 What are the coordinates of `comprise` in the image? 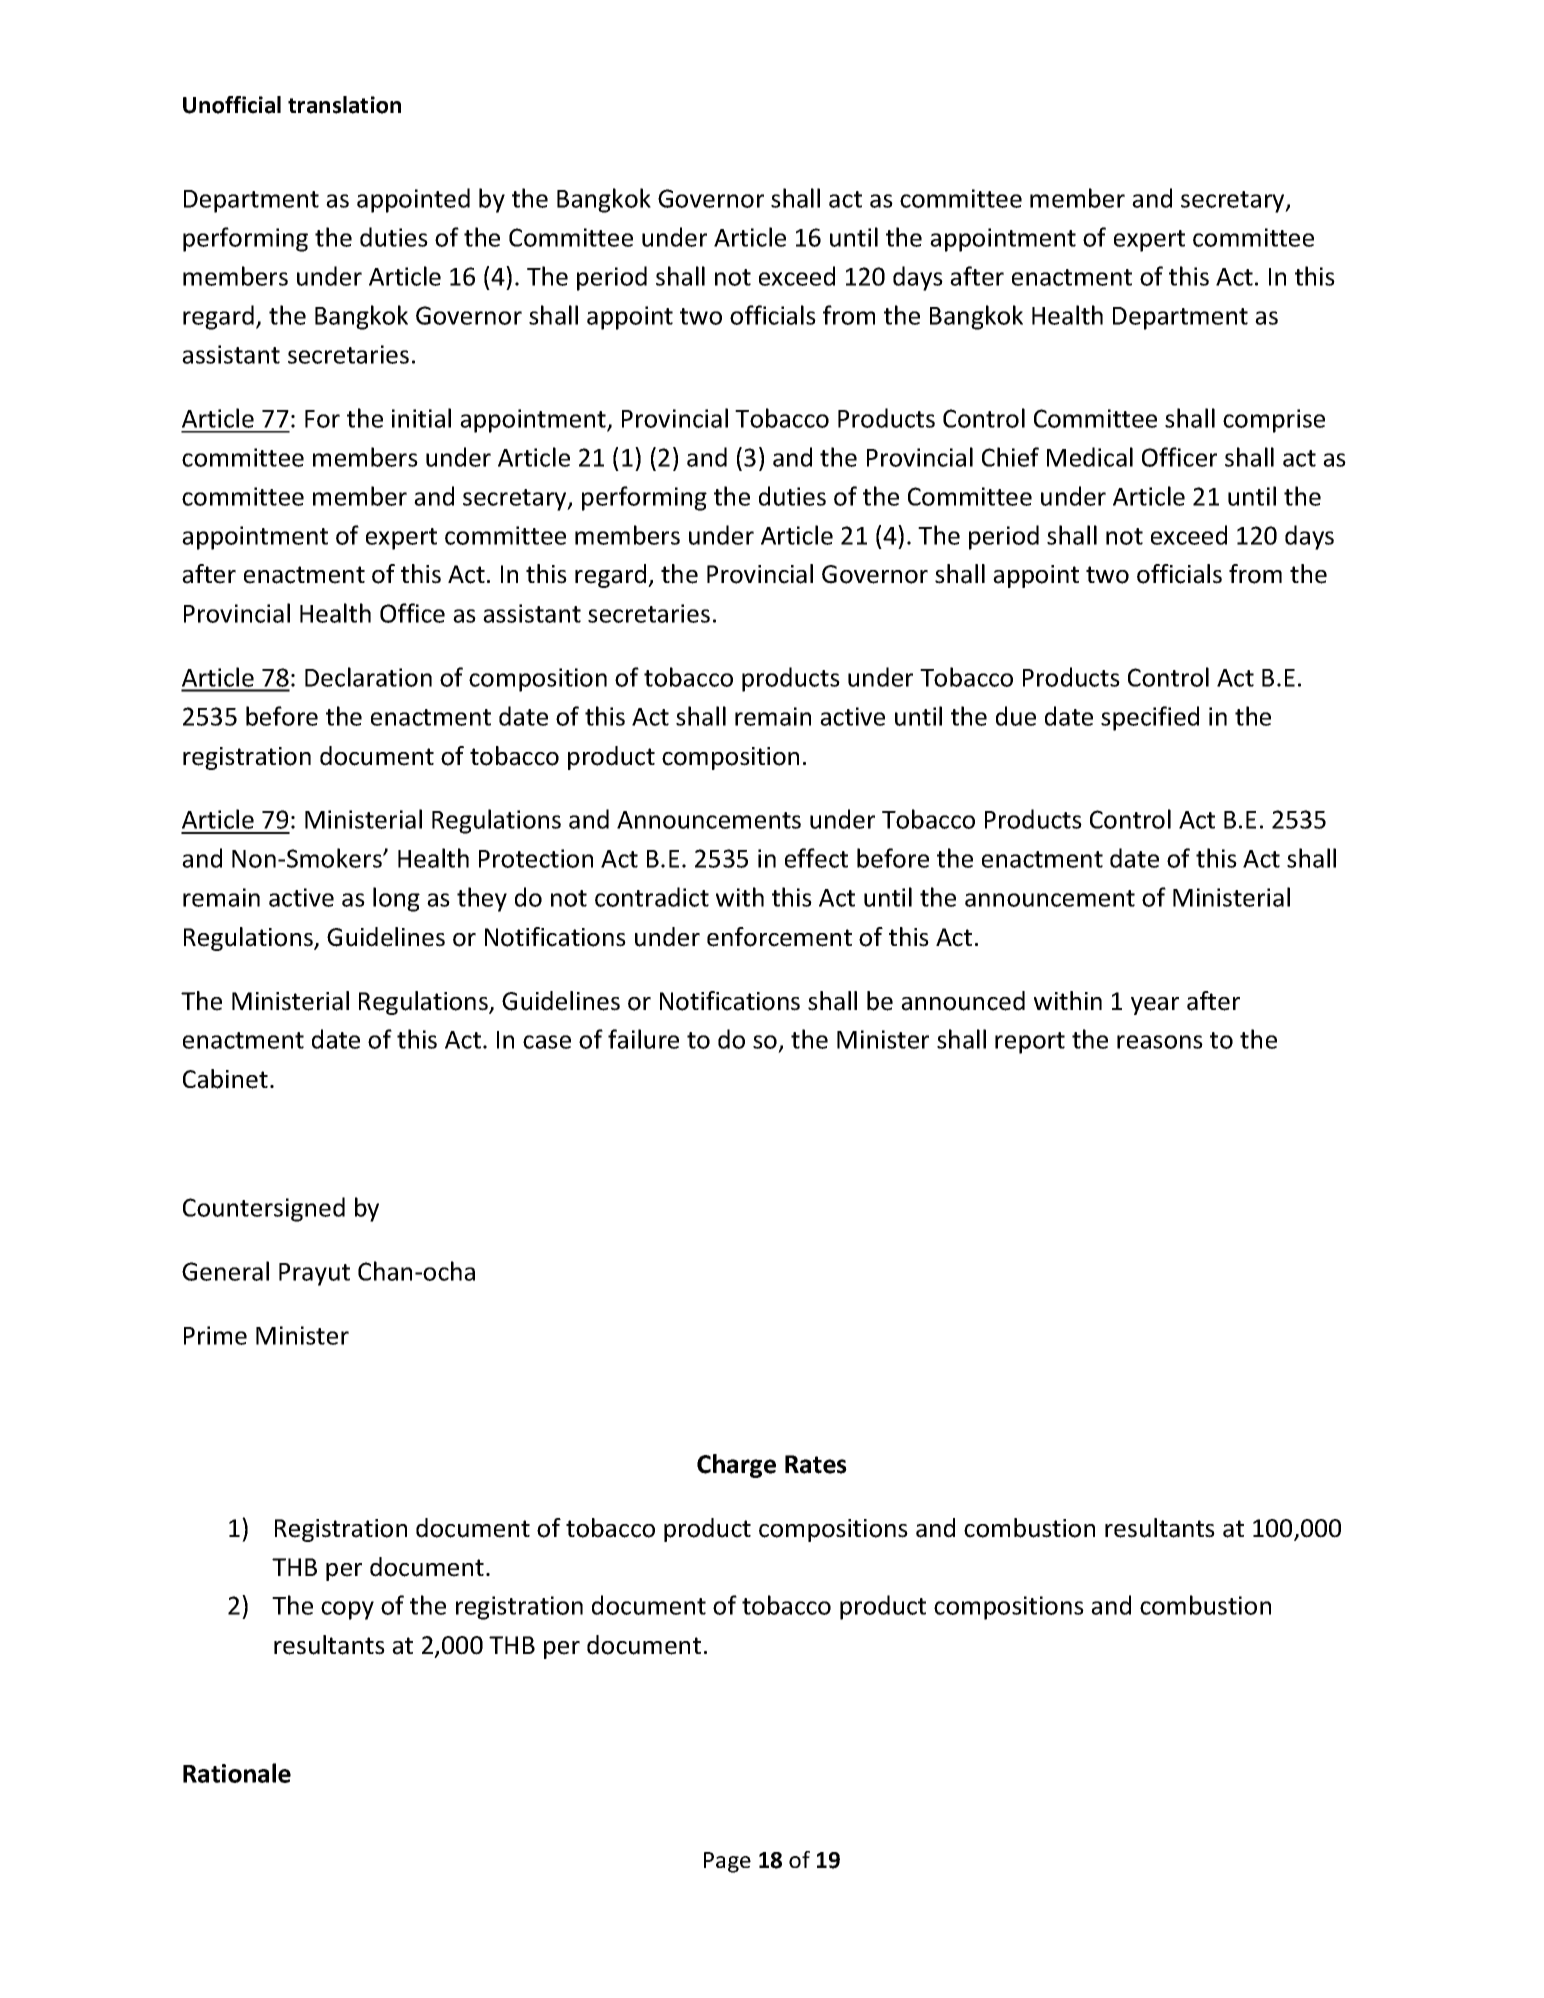 It's located at (1274, 421).
